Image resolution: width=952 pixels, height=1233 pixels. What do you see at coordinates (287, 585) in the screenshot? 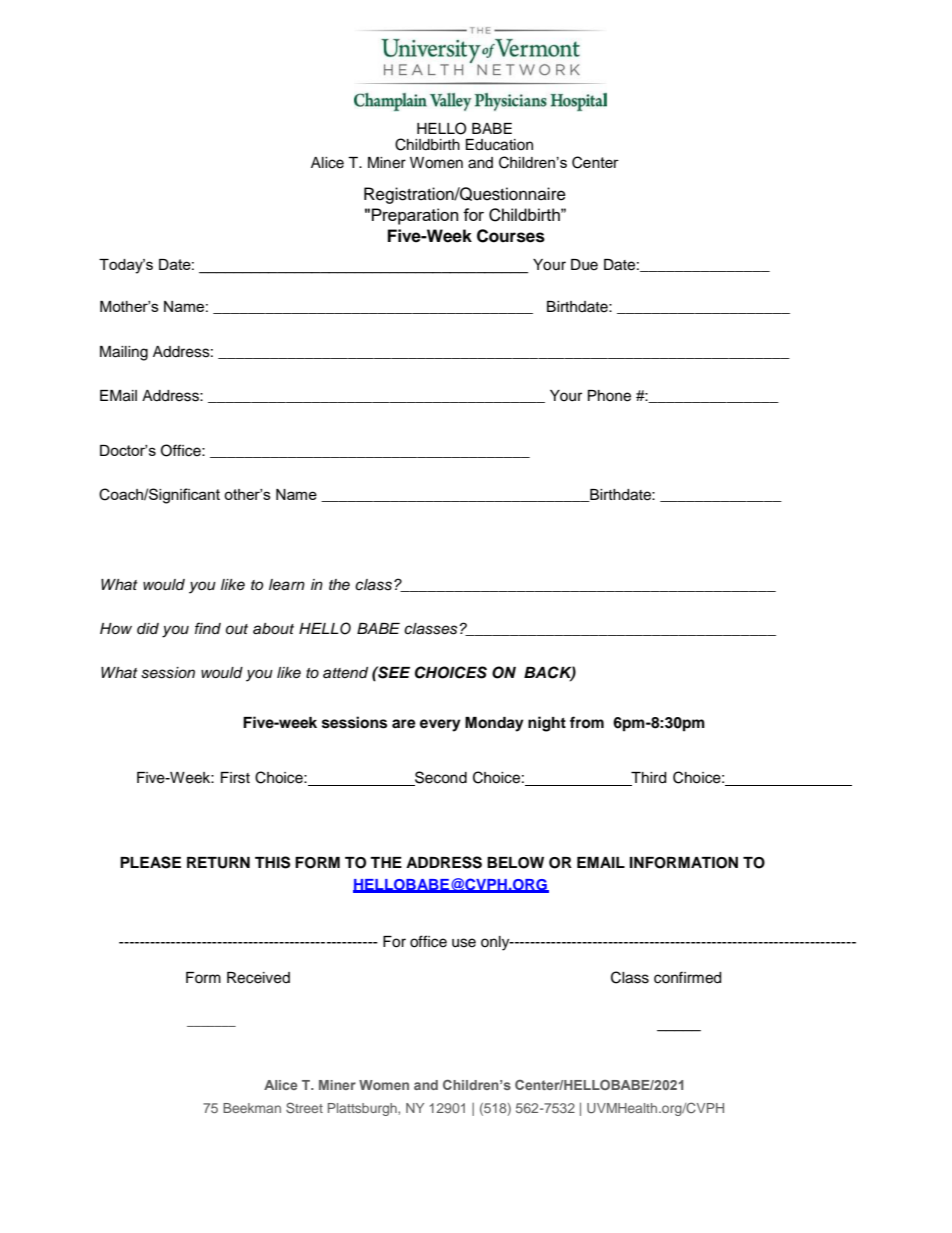
I see `learn` at bounding box center [287, 585].
